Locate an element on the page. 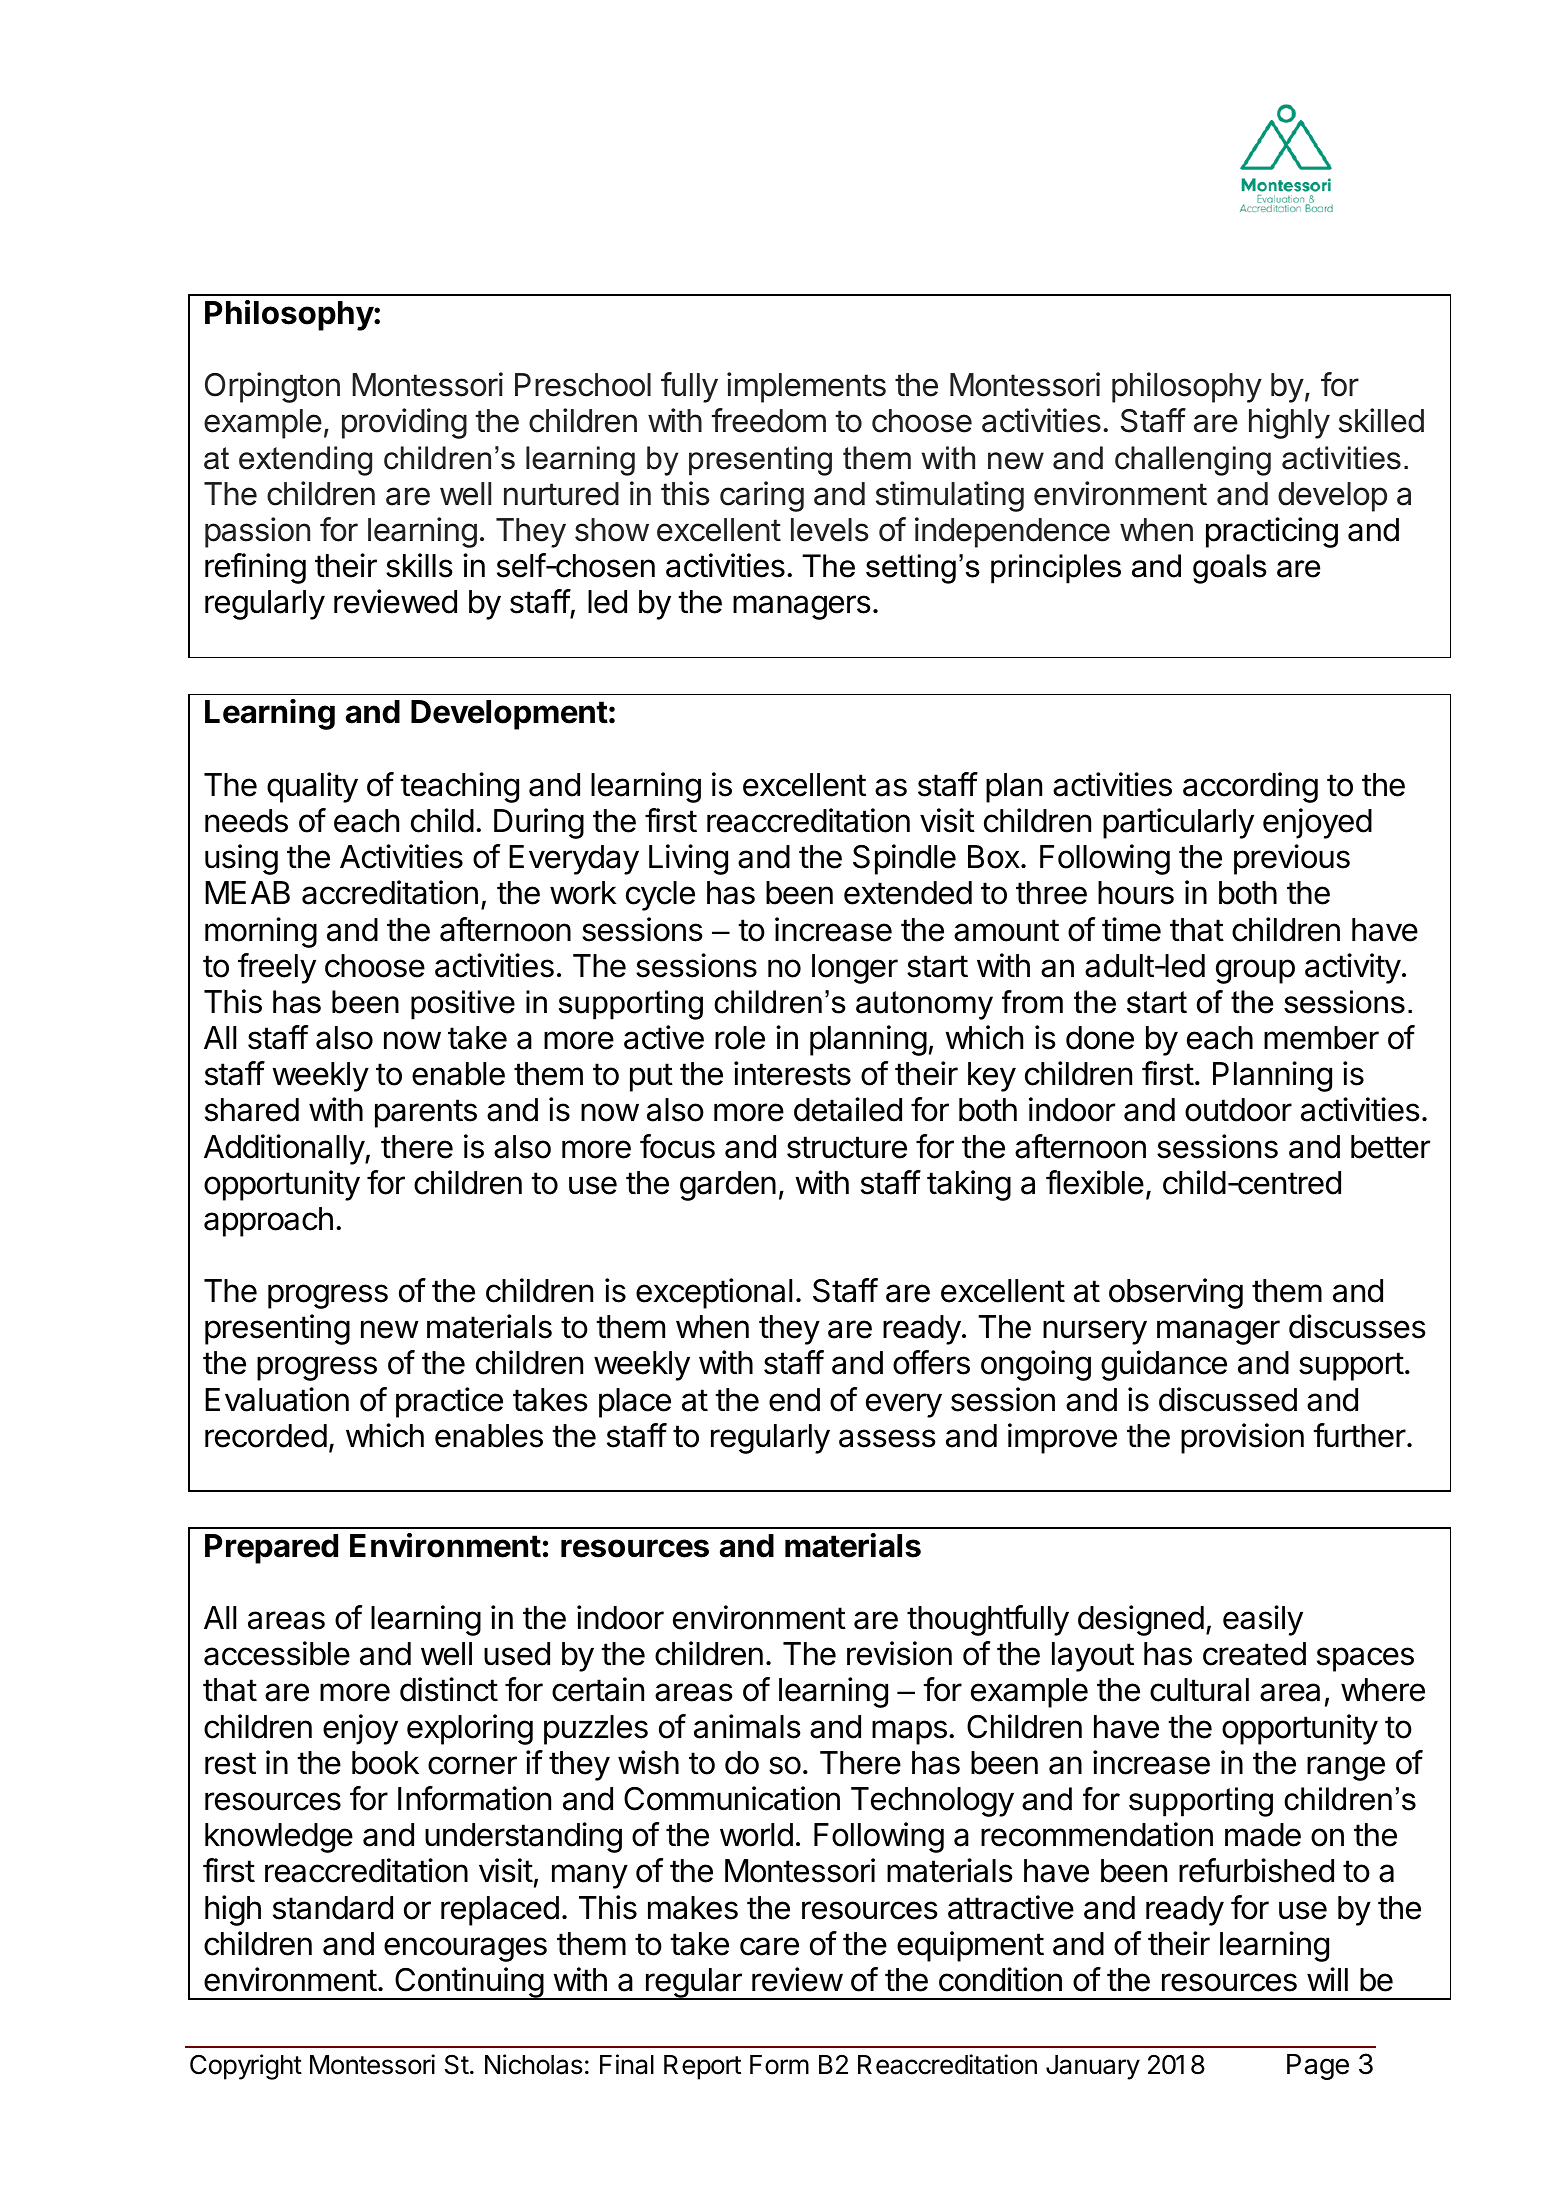 The image size is (1561, 2207). care is located at coordinates (769, 1946).
